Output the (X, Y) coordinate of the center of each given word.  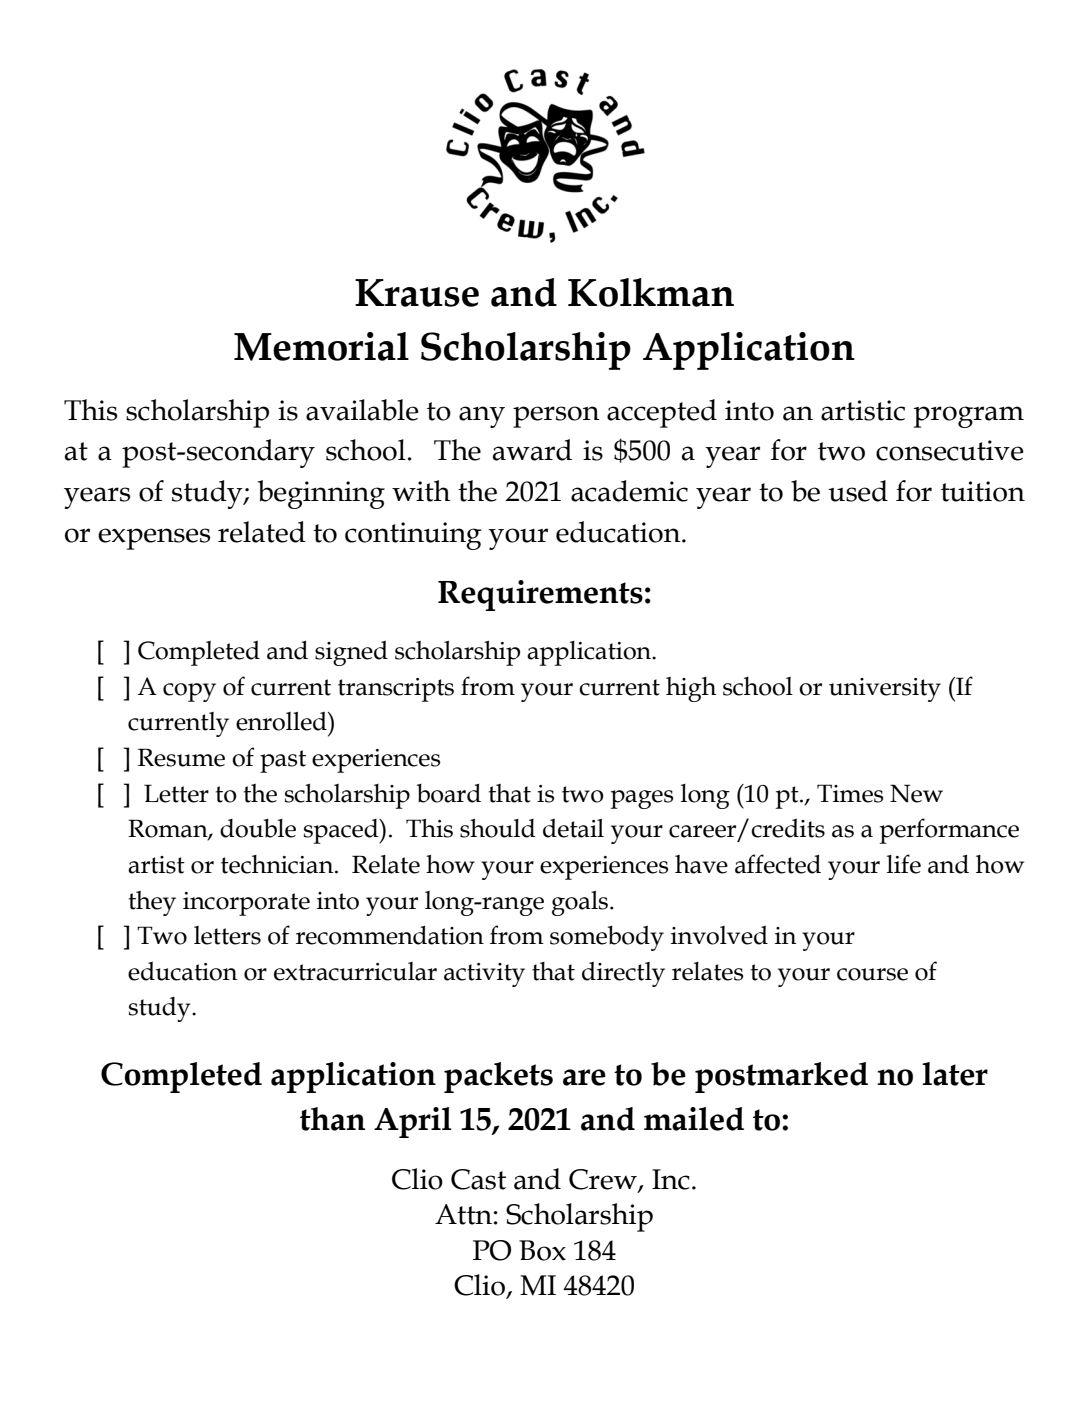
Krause (417, 293)
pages (642, 799)
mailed (694, 1119)
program (968, 417)
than (332, 1119)
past (283, 761)
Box (542, 1250)
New (916, 793)
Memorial (321, 346)
